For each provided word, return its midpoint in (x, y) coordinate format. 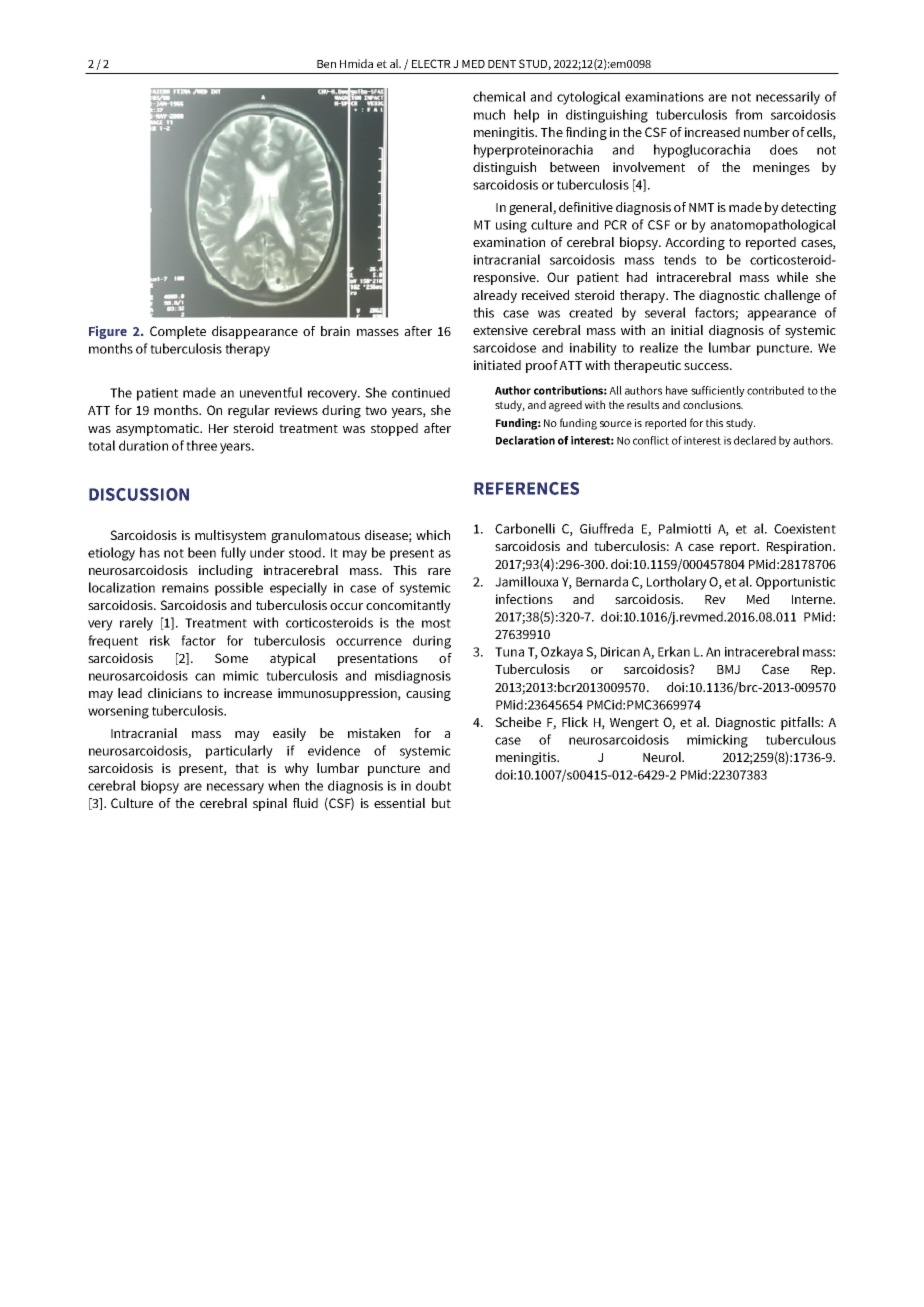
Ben (326, 64)
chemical (499, 96)
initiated (497, 365)
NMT (701, 207)
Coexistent (805, 529)
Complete (178, 332)
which (433, 535)
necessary (235, 788)
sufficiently (718, 391)
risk (160, 640)
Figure (108, 332)
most (436, 623)
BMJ (728, 669)
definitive (586, 207)
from (748, 114)
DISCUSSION (139, 494)
